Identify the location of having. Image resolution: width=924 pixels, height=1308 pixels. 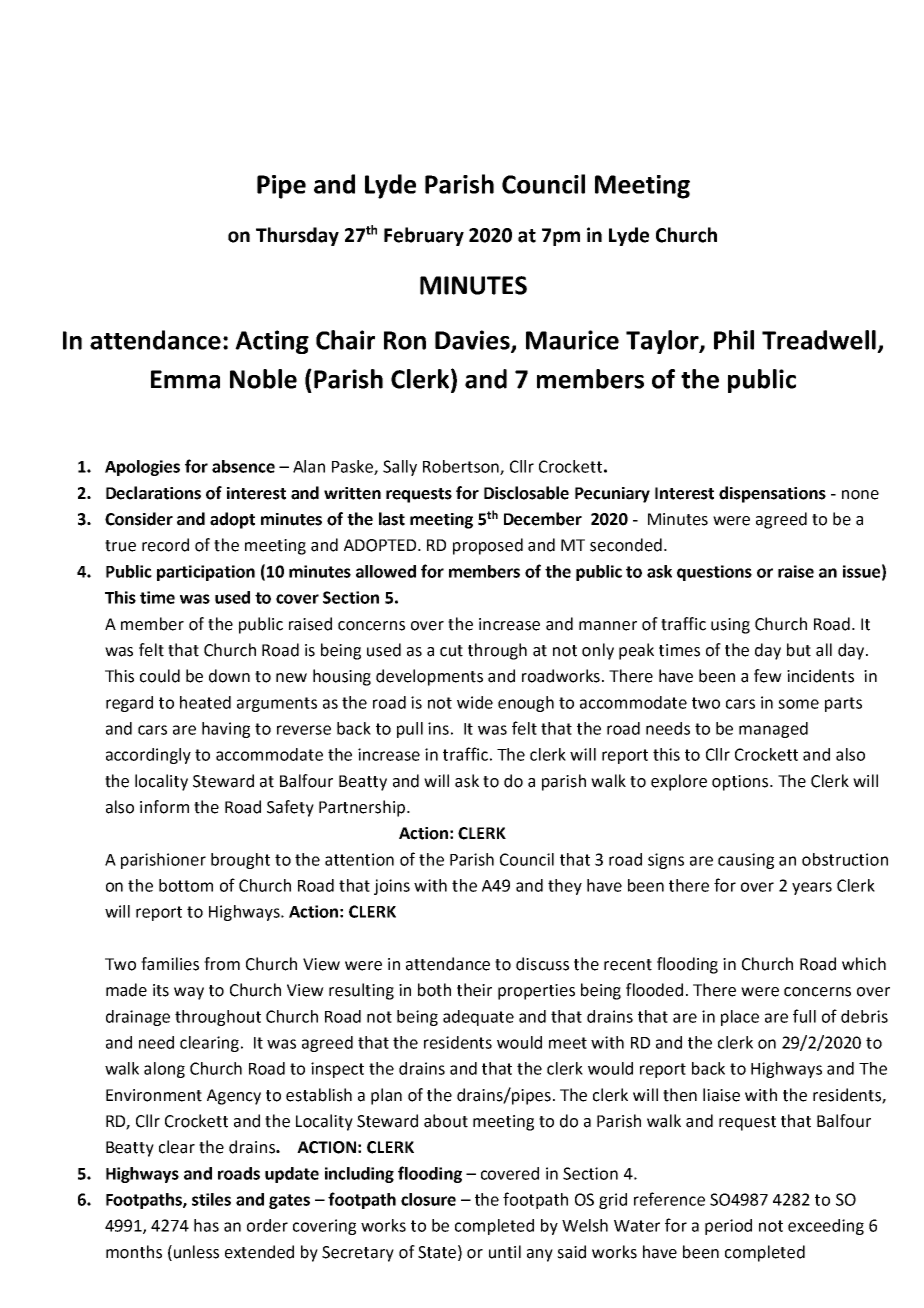
(226, 730).
